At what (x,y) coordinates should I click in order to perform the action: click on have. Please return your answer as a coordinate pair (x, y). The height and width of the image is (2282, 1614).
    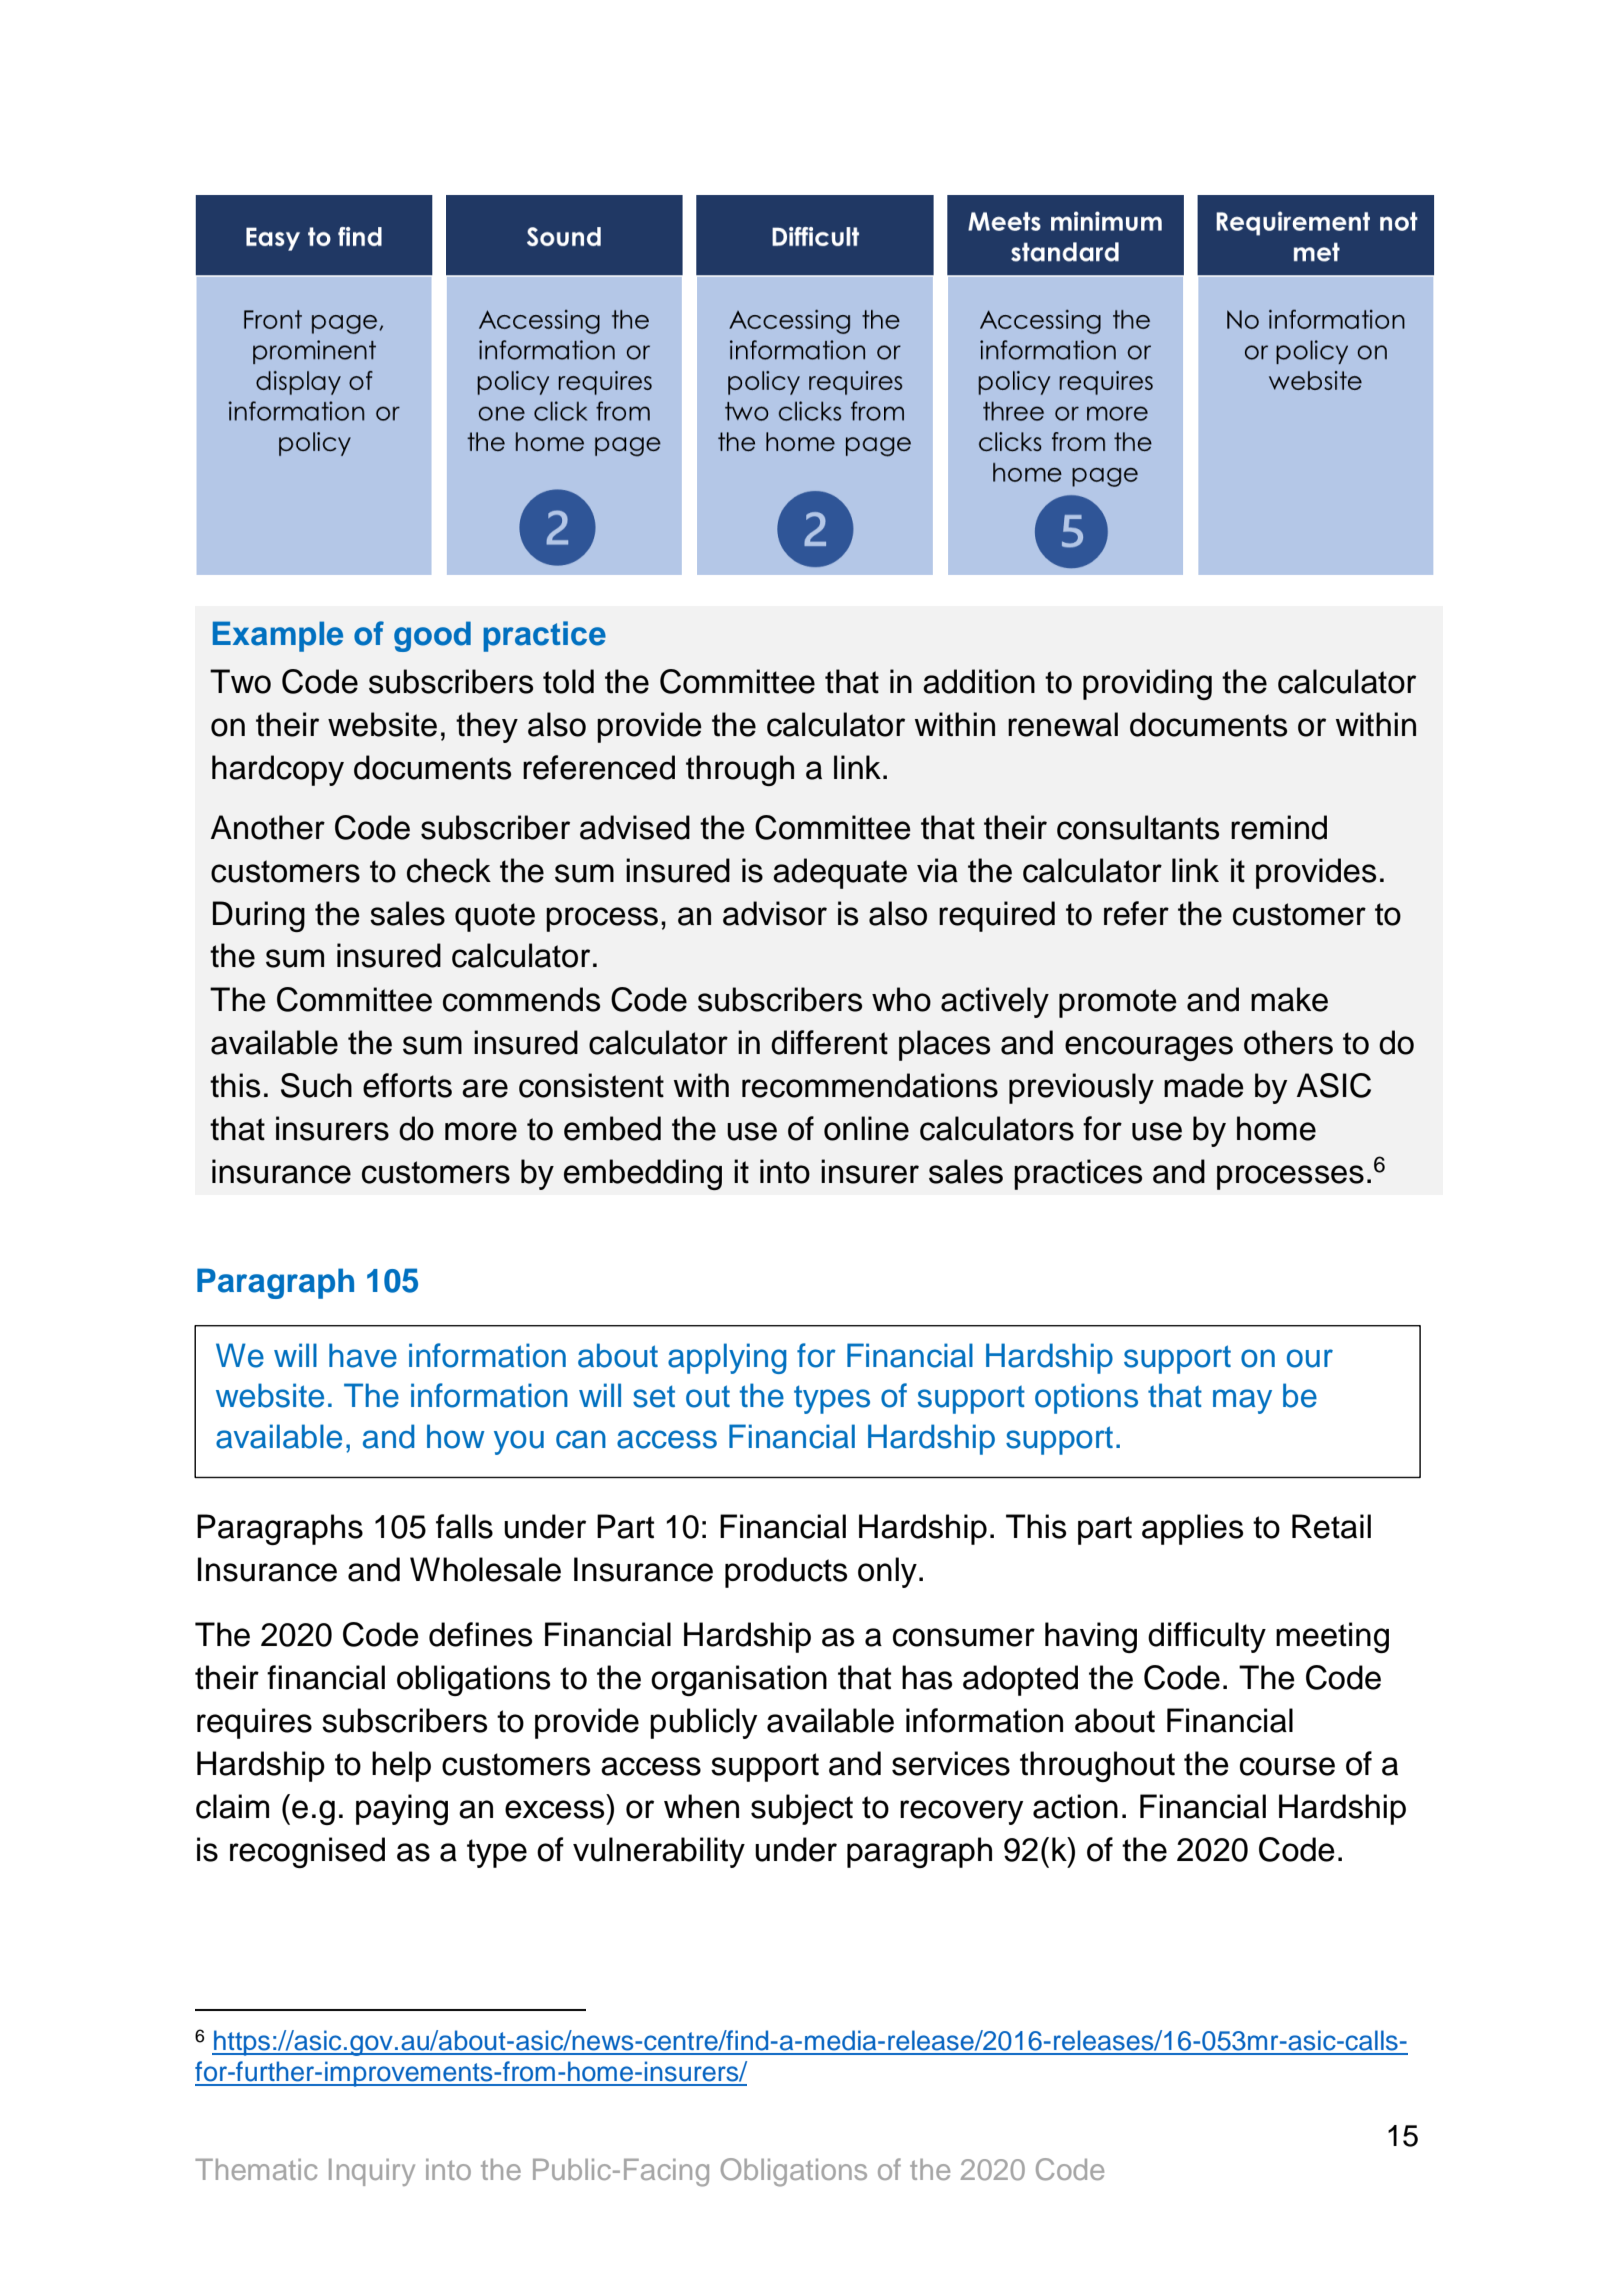
    Looking at the image, I should click on (363, 1355).
